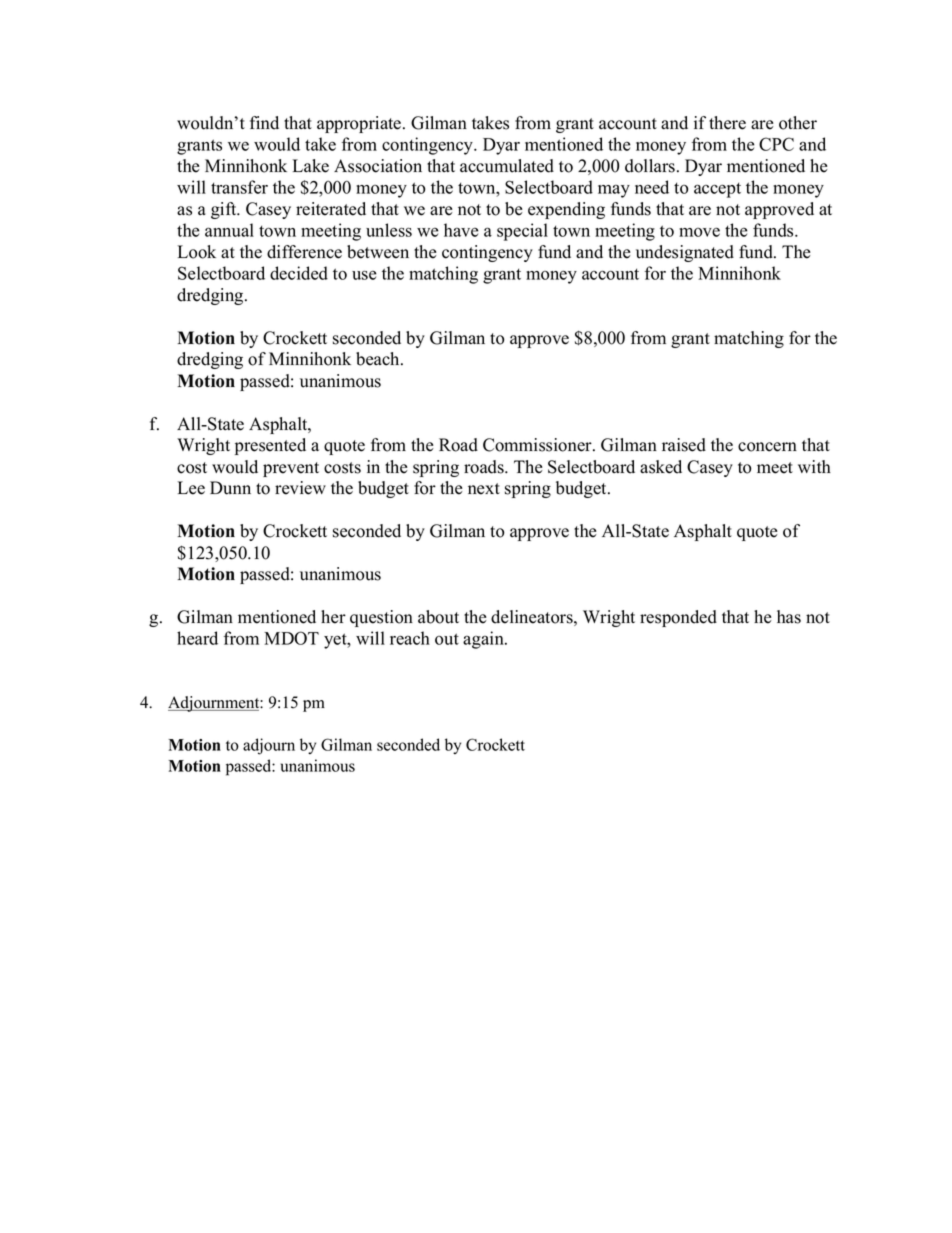  What do you see at coordinates (379, 359) in the screenshot?
I see `beach` at bounding box center [379, 359].
